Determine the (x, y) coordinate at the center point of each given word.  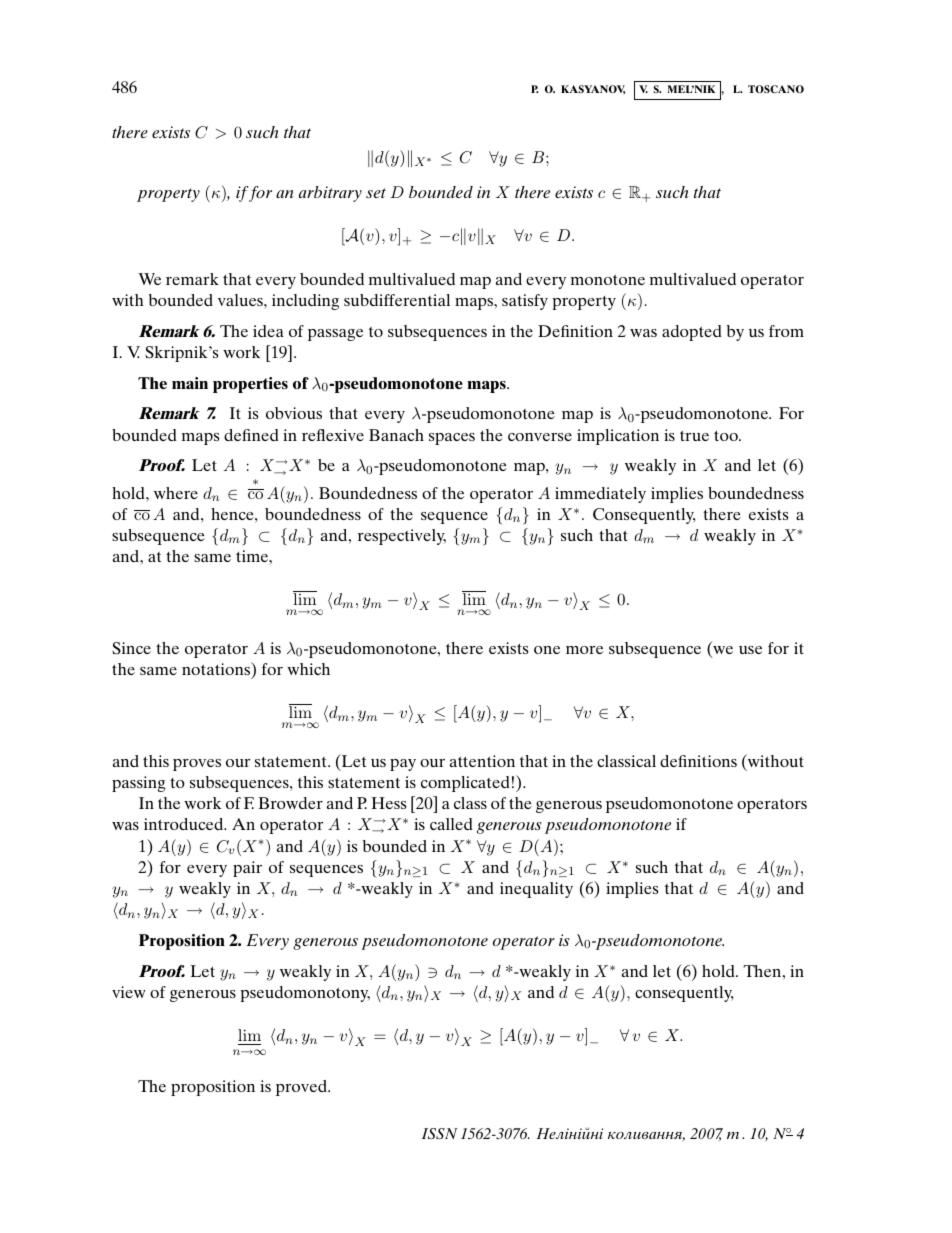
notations (217, 668)
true (694, 436)
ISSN (440, 1133)
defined (251, 435)
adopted (692, 333)
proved (302, 1088)
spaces (452, 439)
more (584, 650)
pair (247, 869)
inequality (536, 890)
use (750, 650)
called (451, 824)
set (376, 193)
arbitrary (330, 194)
